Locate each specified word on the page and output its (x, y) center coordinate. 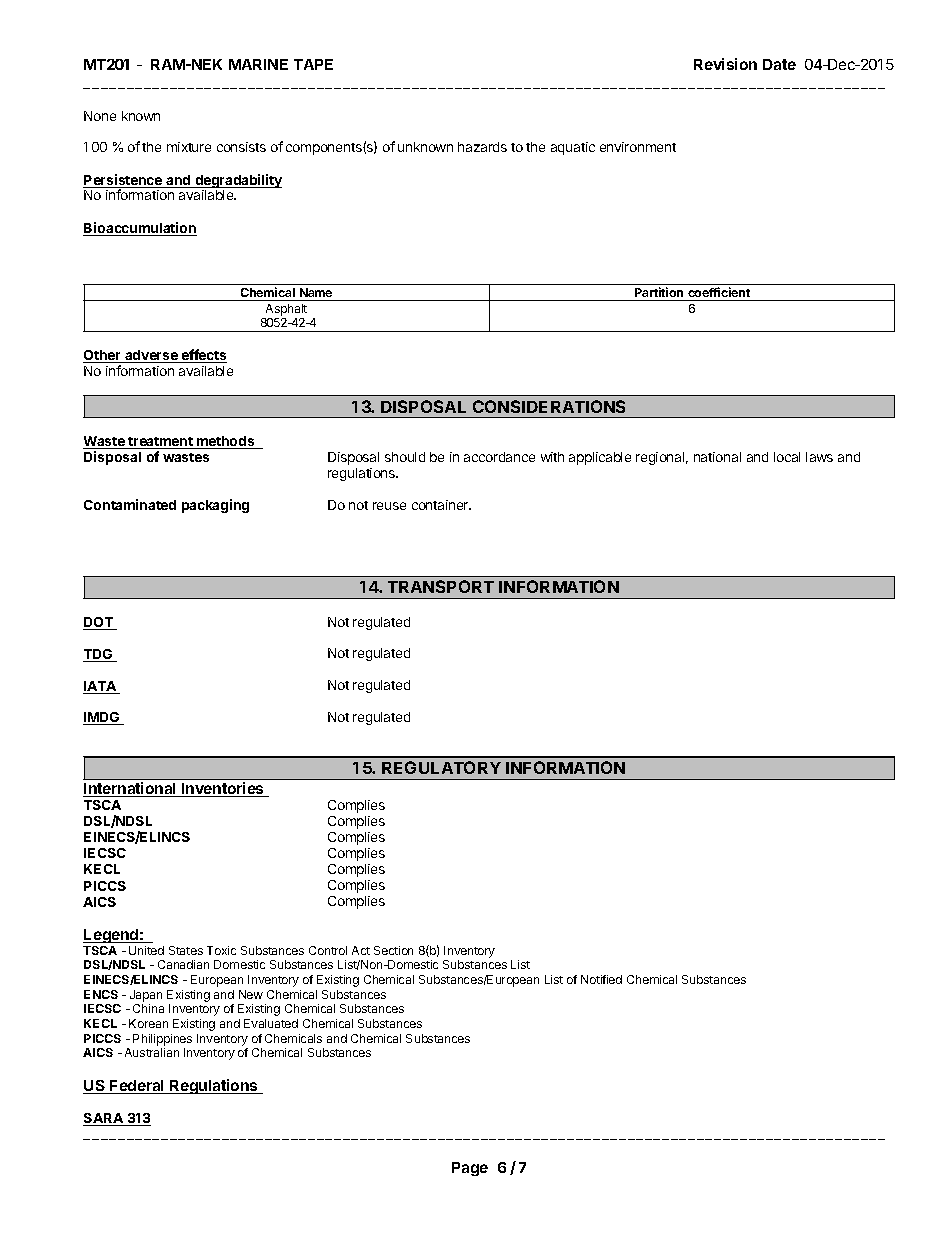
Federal (137, 1087)
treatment (161, 443)
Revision (725, 64)
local (787, 457)
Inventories (223, 789)
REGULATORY (441, 767)
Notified (601, 979)
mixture (189, 147)
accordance (499, 457)
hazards (482, 147)
